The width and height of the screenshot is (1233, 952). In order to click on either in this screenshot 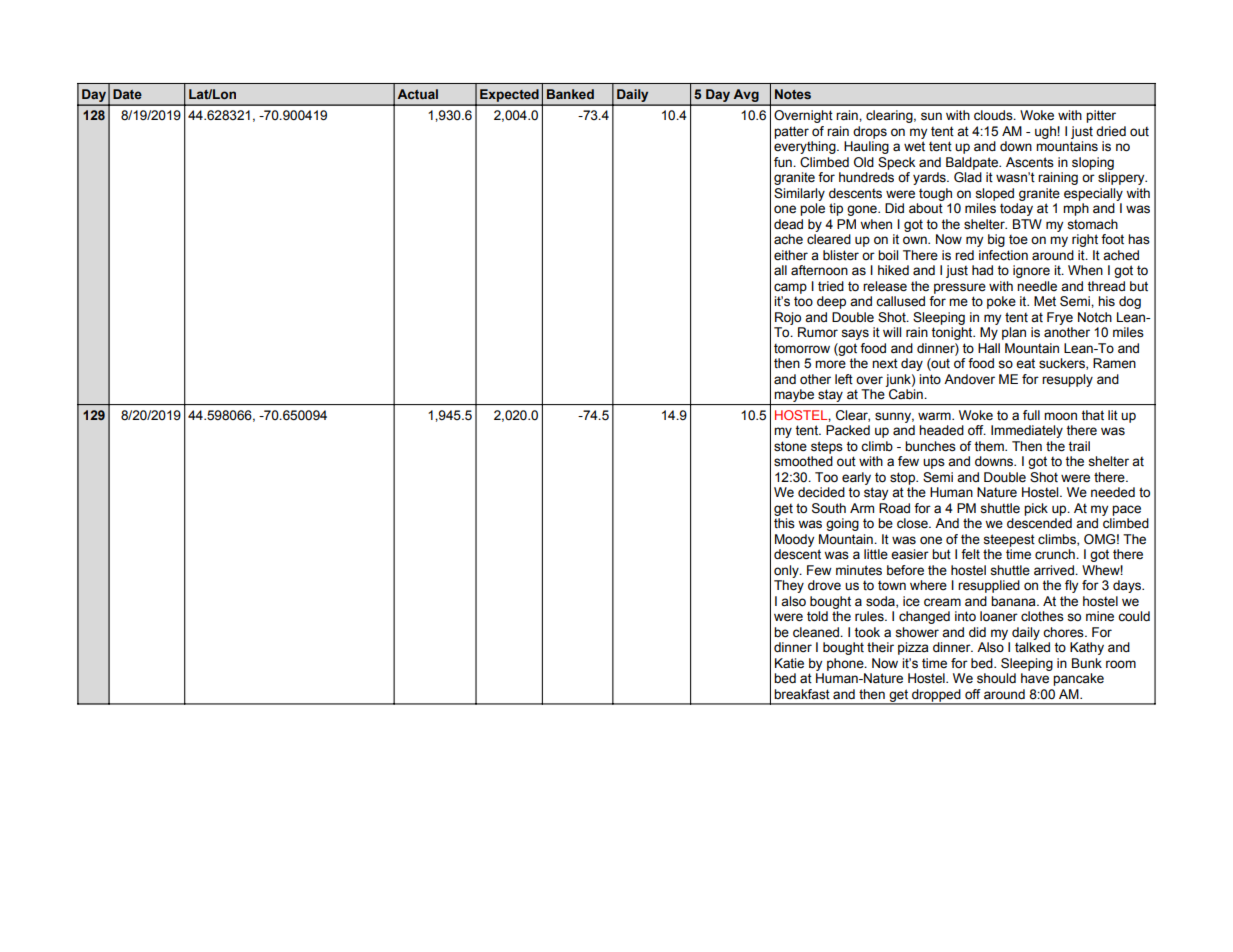, I will do `click(791, 255)`.
